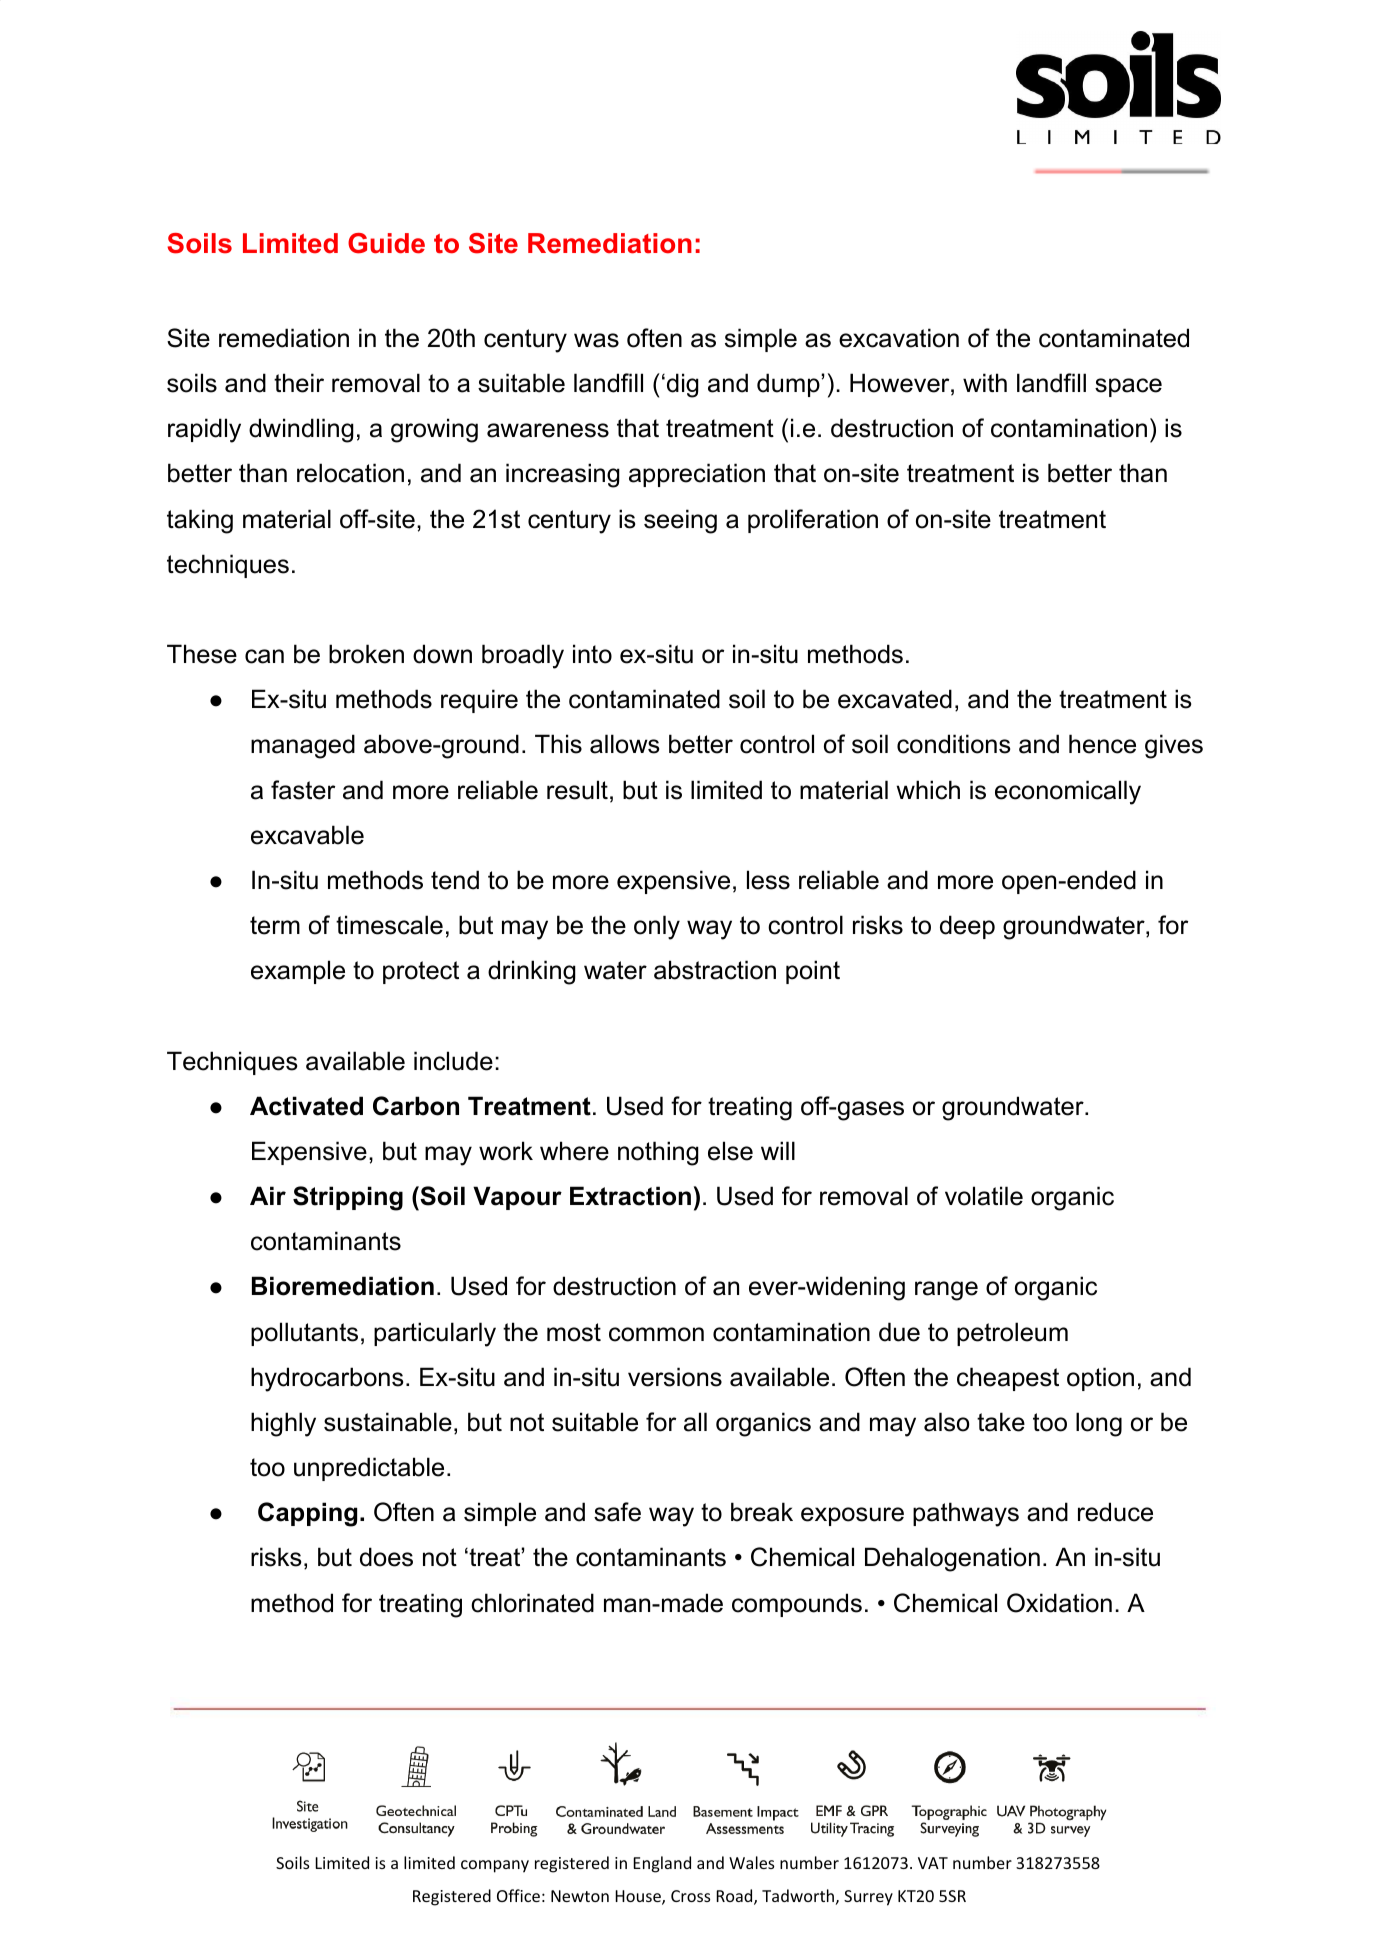  Describe the element at coordinates (386, 243) in the page. I see `Guide` at that location.
